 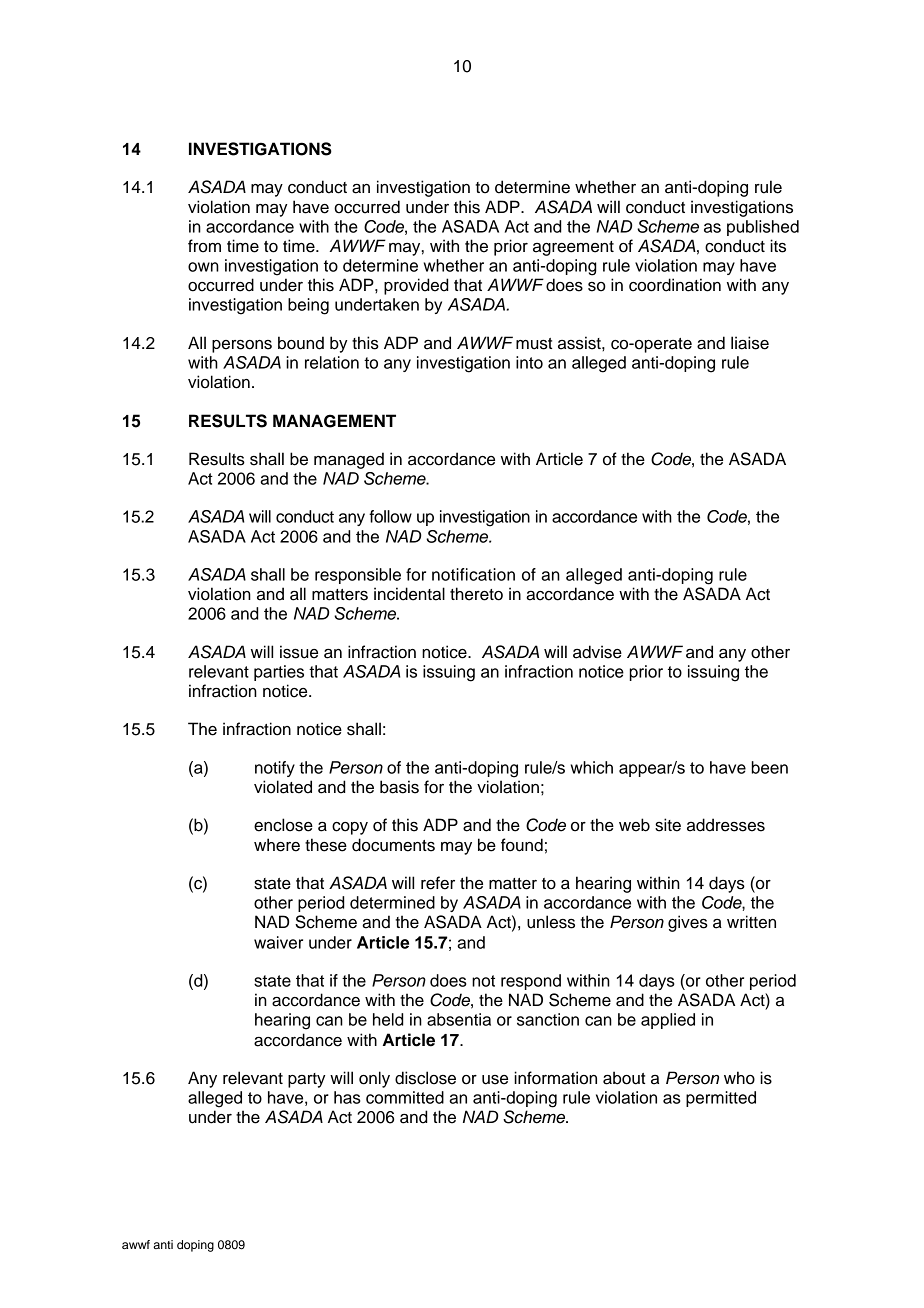 I want to click on advise, so click(x=597, y=652).
